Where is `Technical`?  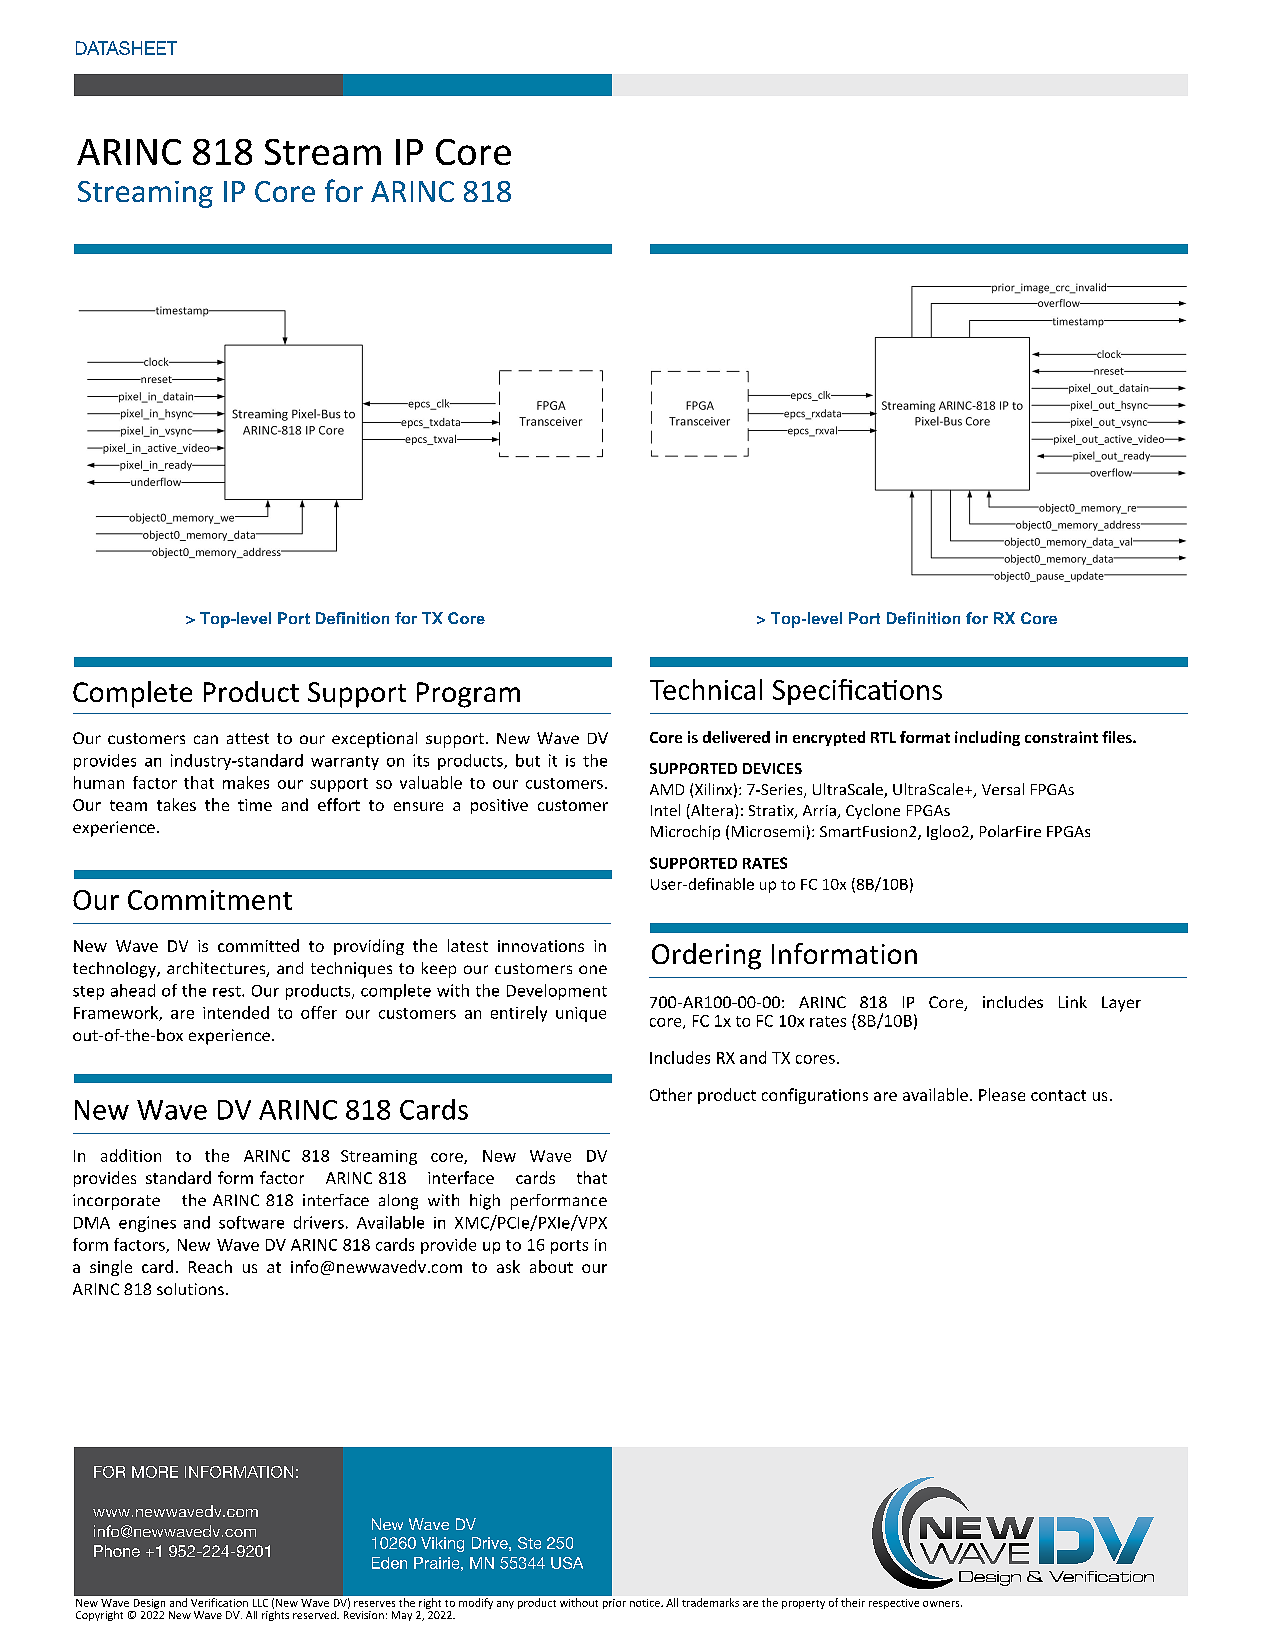
Technical is located at coordinates (706, 689).
